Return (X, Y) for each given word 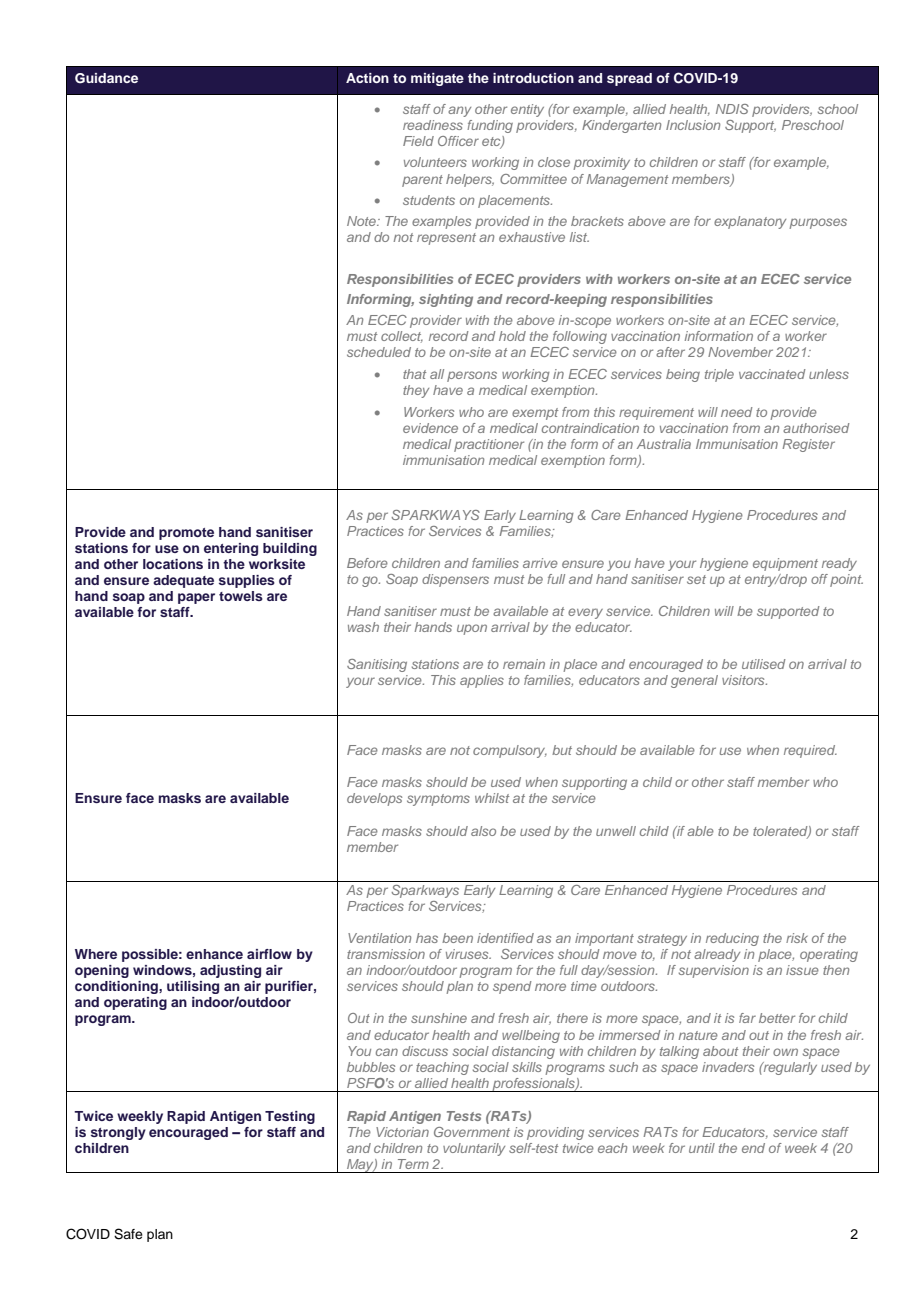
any (459, 111)
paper (196, 598)
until (702, 1148)
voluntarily (474, 1149)
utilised (764, 664)
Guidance (106, 78)
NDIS (732, 109)
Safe (128, 1234)
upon (472, 629)
